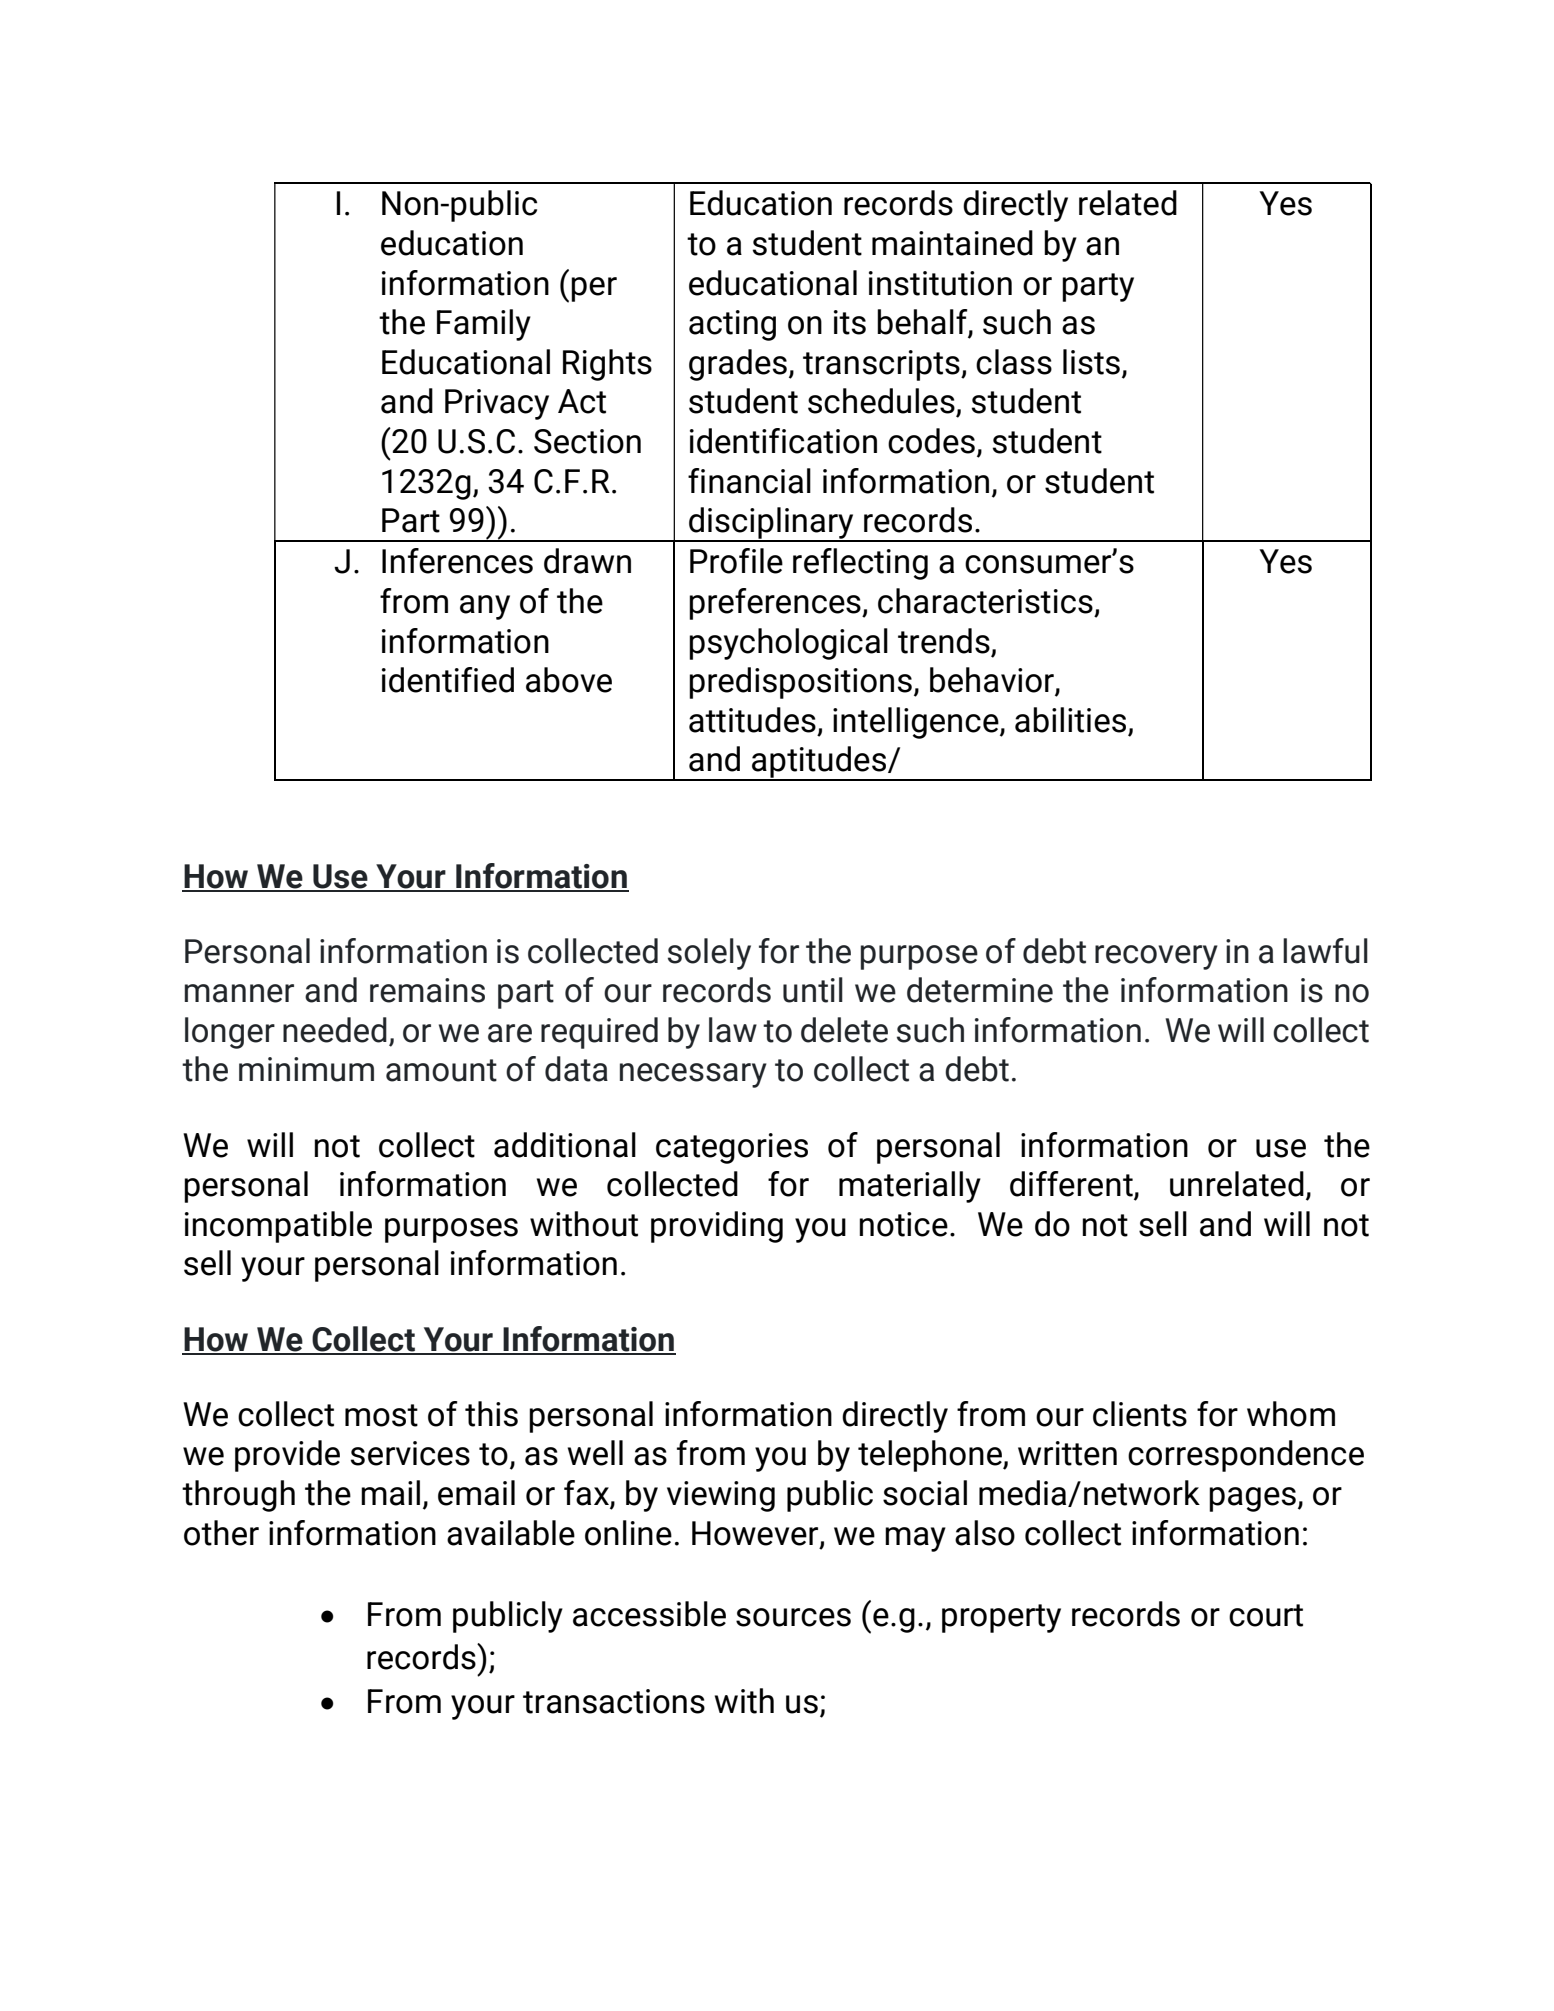 The height and width of the screenshot is (2011, 1554). I want to click on categories, so click(732, 1148).
